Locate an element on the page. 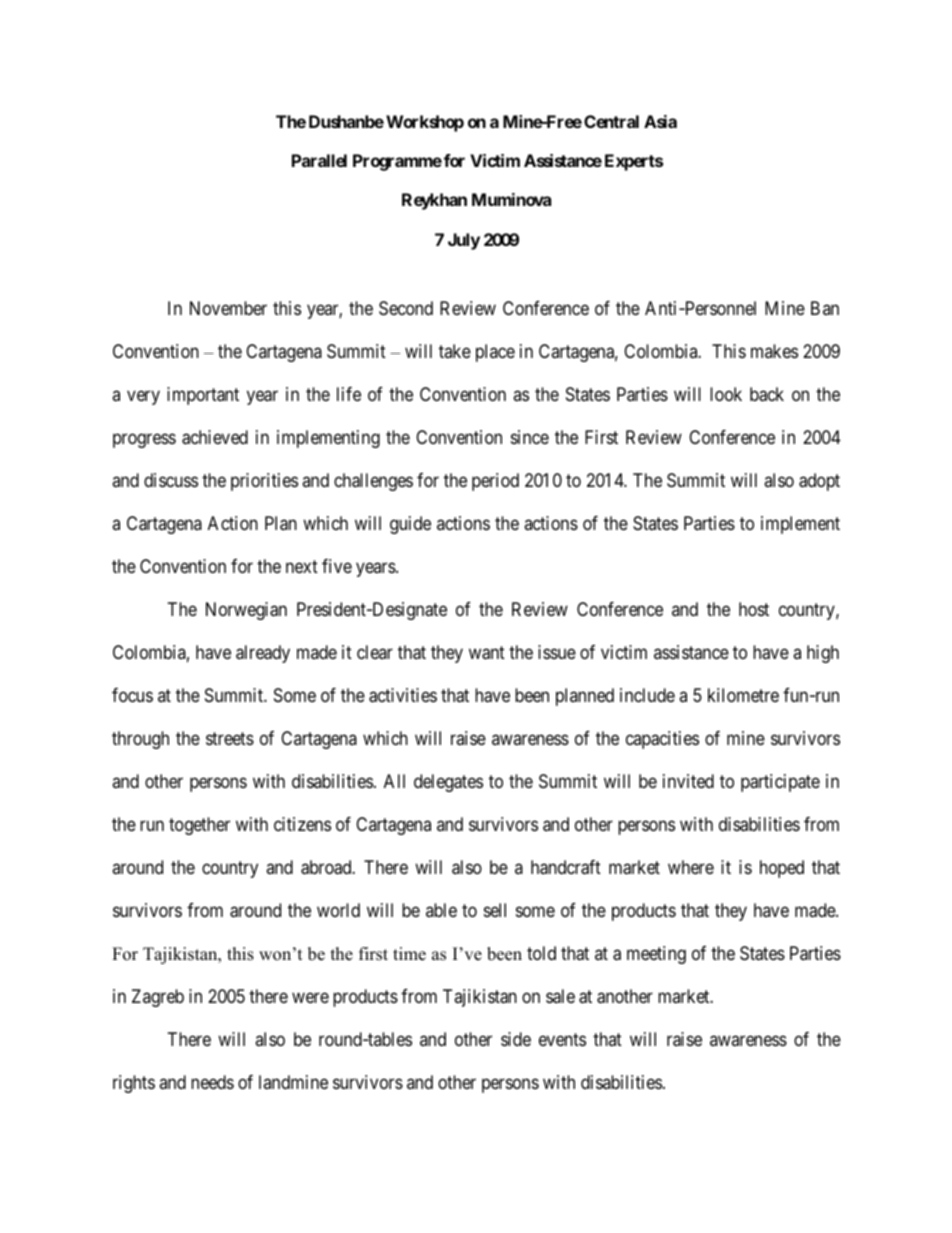 This page has height=1233, width=952. host is located at coordinates (754, 609).
